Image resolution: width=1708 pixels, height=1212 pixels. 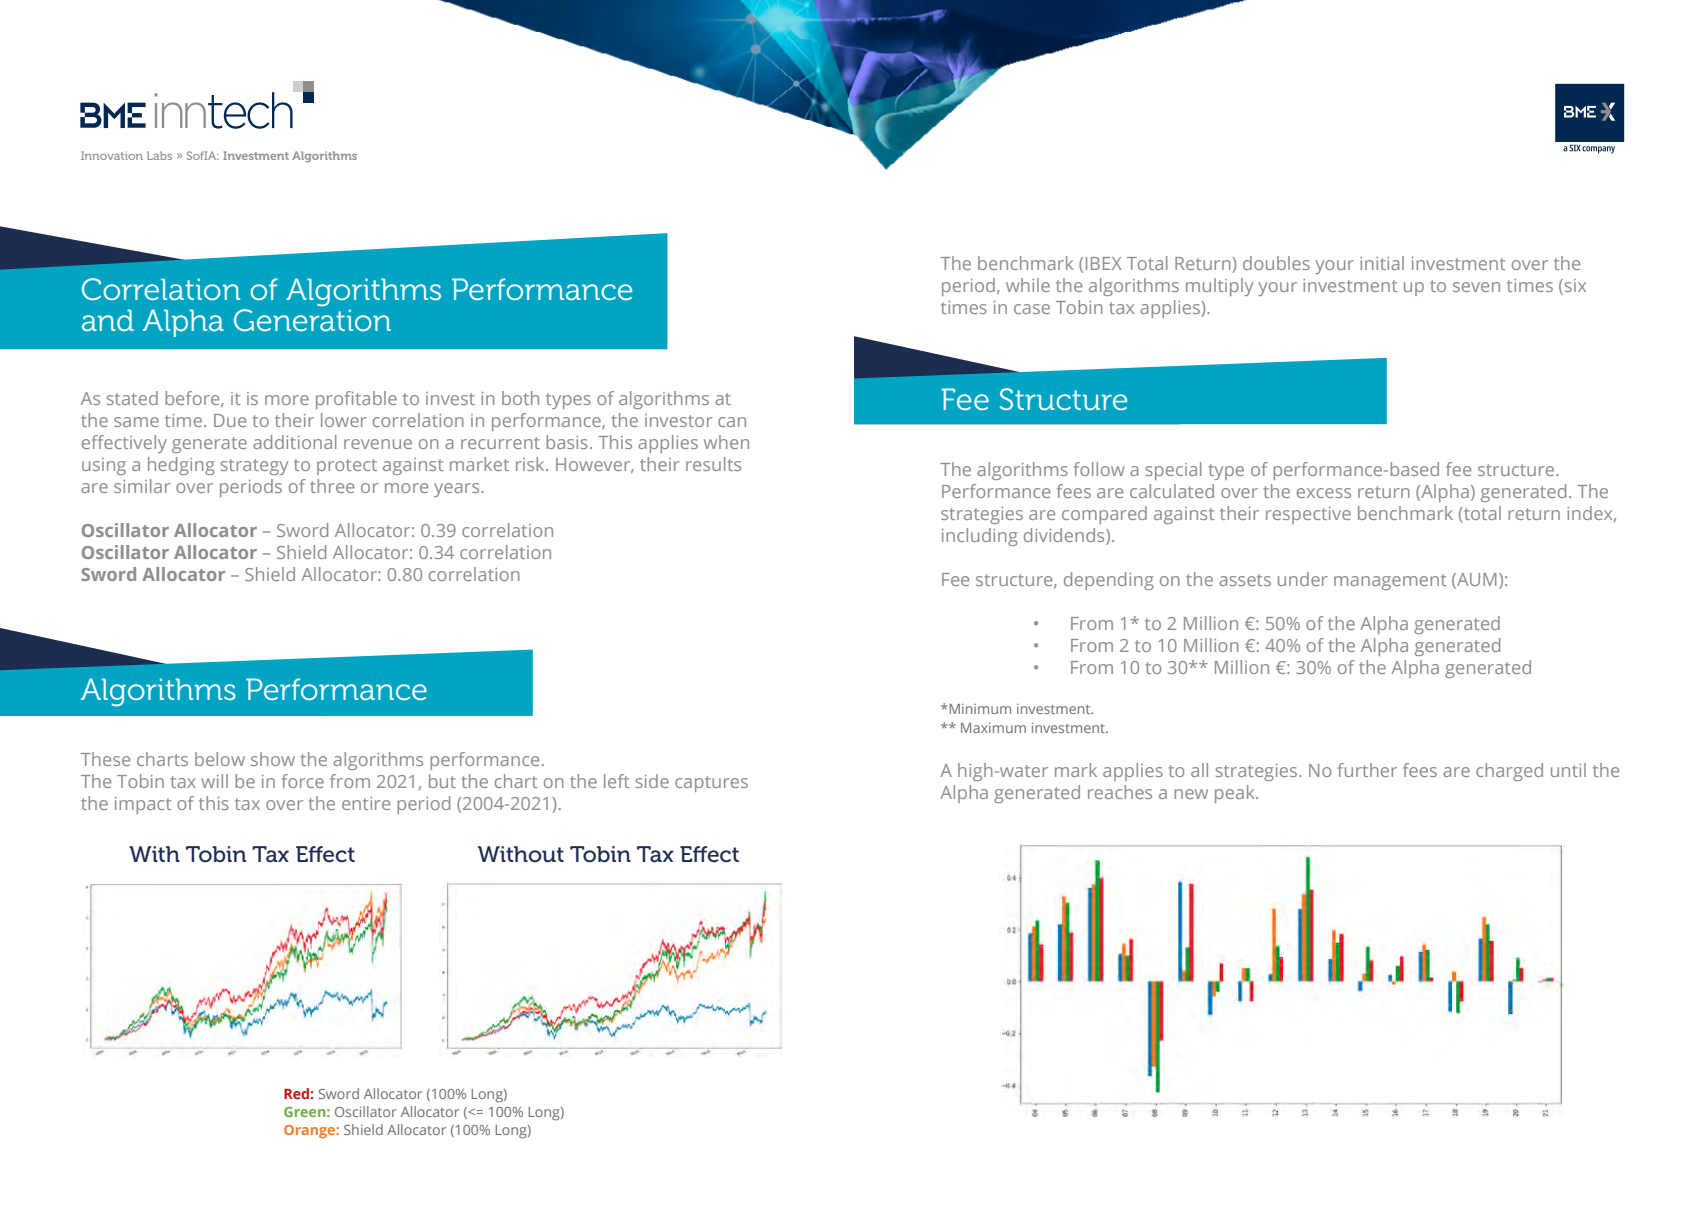 What do you see at coordinates (159, 155) in the screenshot?
I see `Labs` at bounding box center [159, 155].
